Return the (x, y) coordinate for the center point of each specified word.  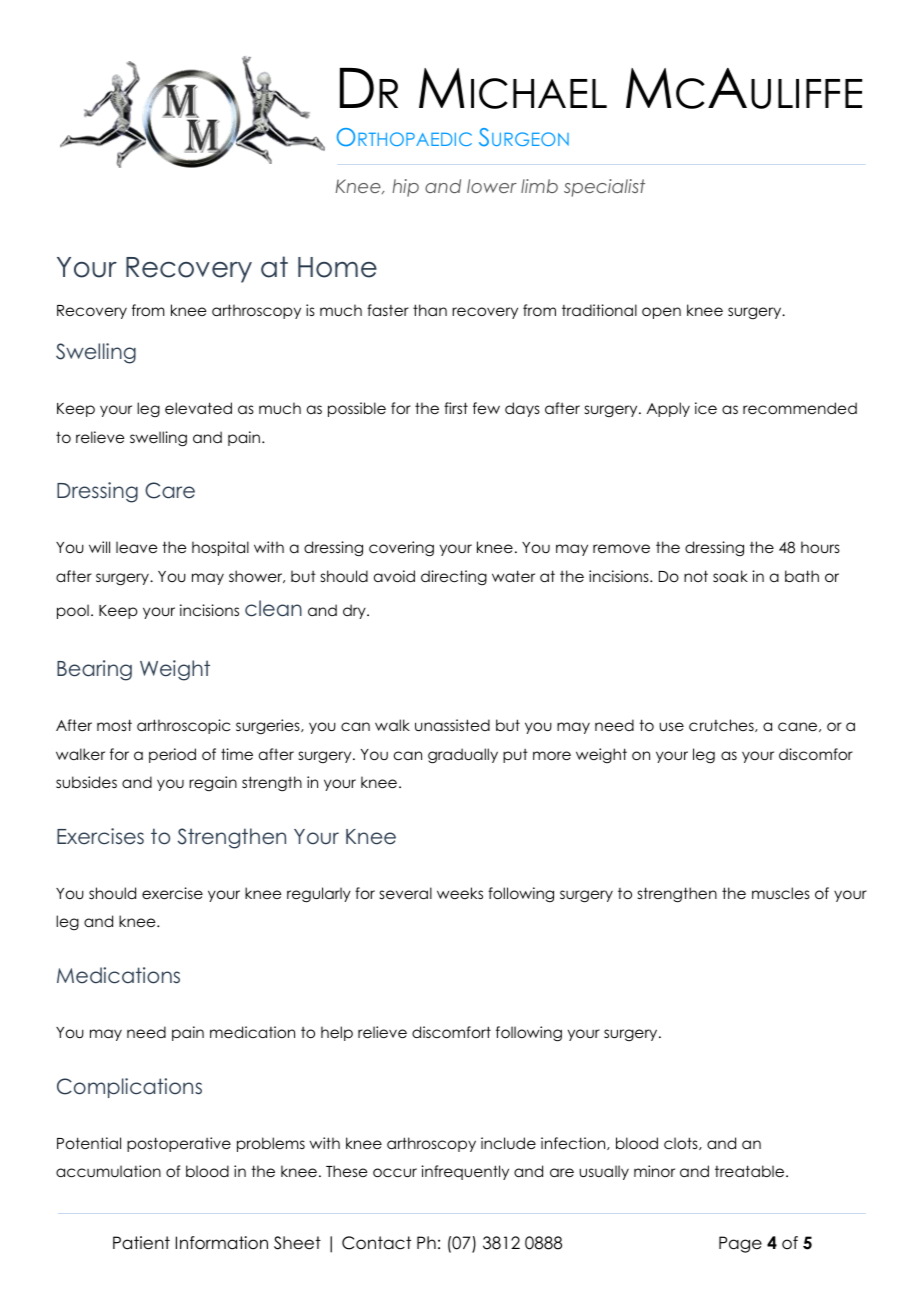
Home (337, 267)
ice (706, 408)
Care (170, 490)
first (456, 408)
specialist (604, 188)
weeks (460, 893)
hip (405, 188)
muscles (781, 893)
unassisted (452, 725)
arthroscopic (183, 726)
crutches (722, 725)
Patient (141, 1243)
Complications (129, 1088)
